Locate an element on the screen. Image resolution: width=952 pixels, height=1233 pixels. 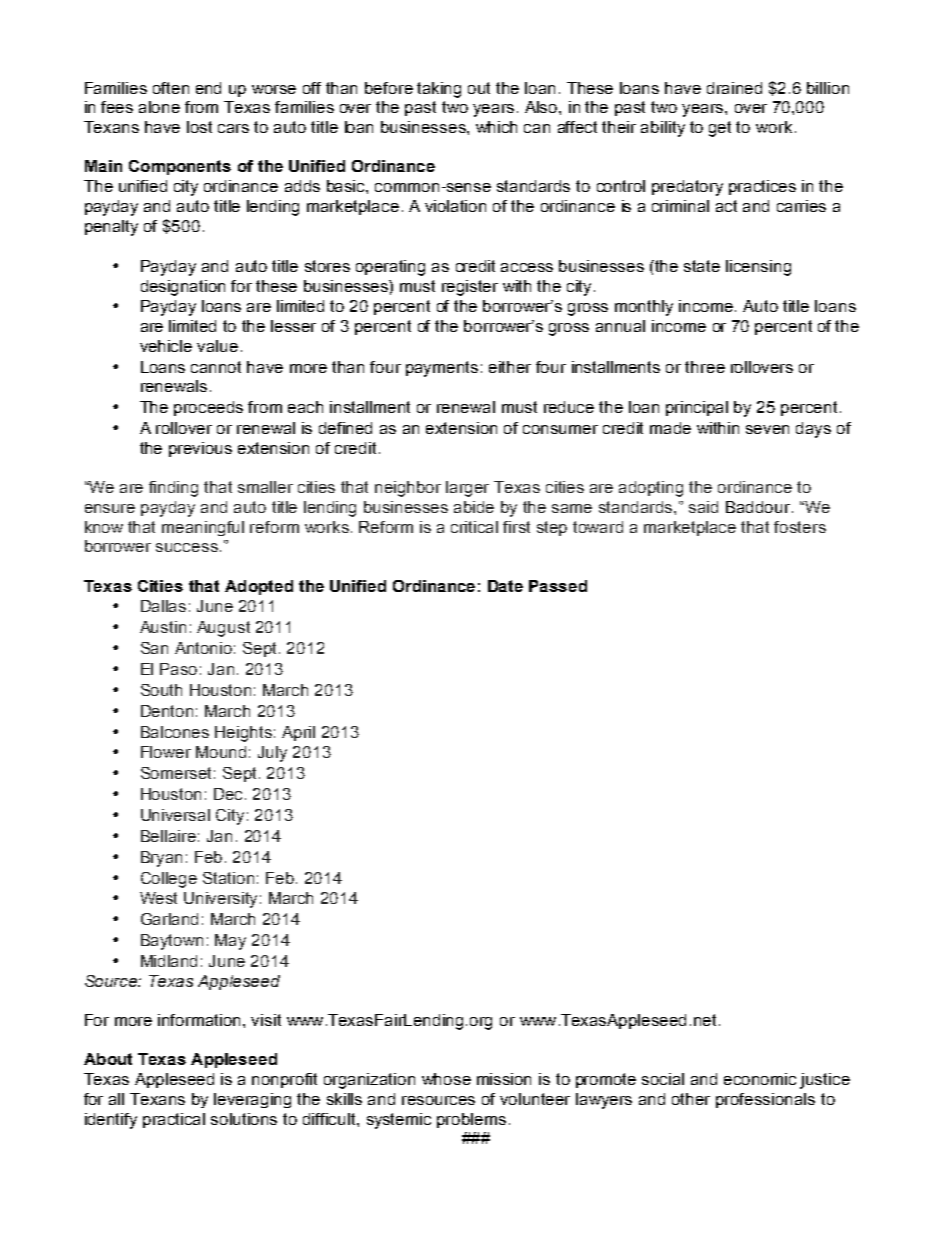
lost is located at coordinates (199, 127).
